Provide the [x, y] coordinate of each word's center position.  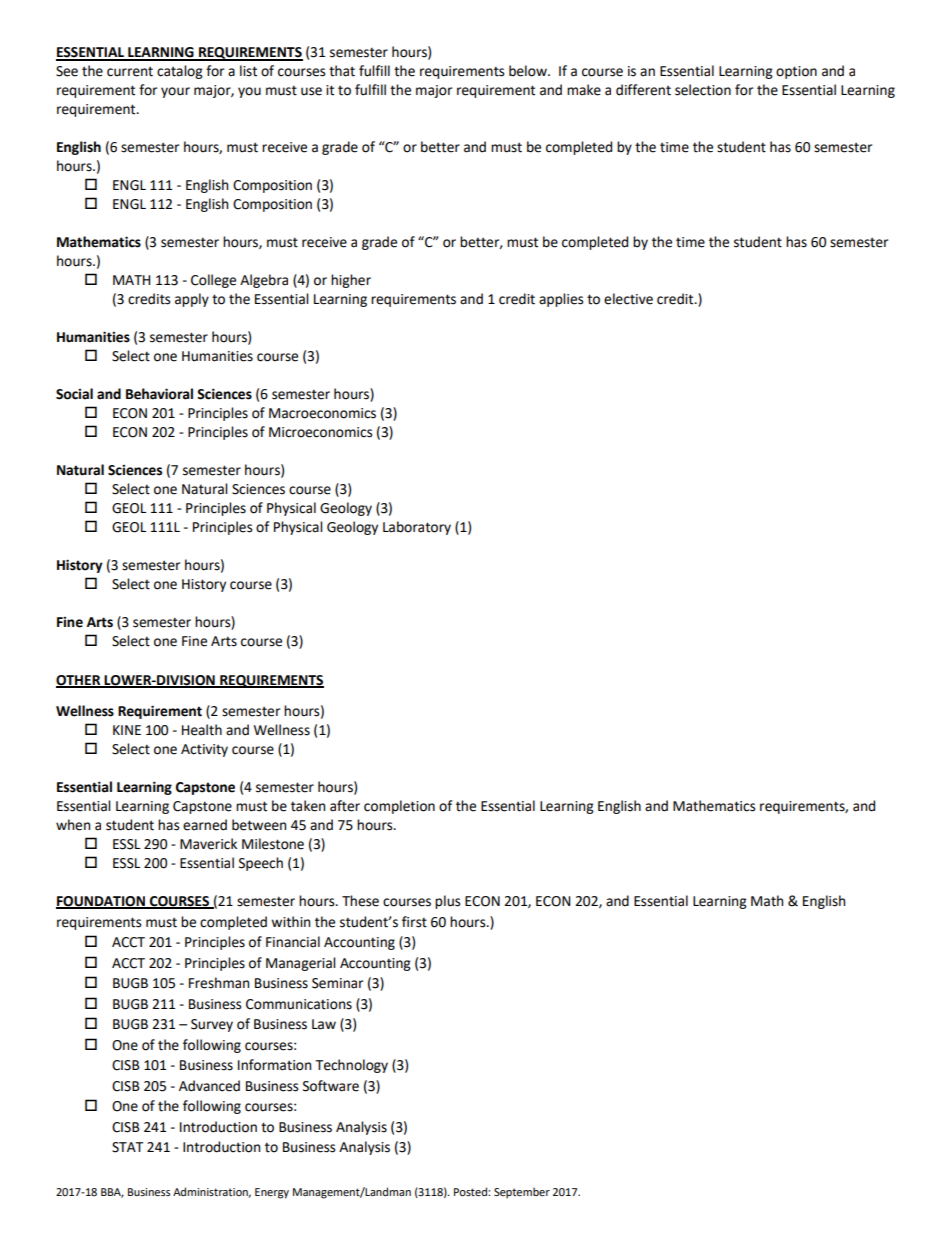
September [522, 1193]
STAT [127, 1147]
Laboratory [417, 528]
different [643, 90]
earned [205, 825]
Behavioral [159, 394]
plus [447, 902]
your [175, 92]
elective [628, 299]
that [342, 71]
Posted [471, 1191]
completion [399, 807]
